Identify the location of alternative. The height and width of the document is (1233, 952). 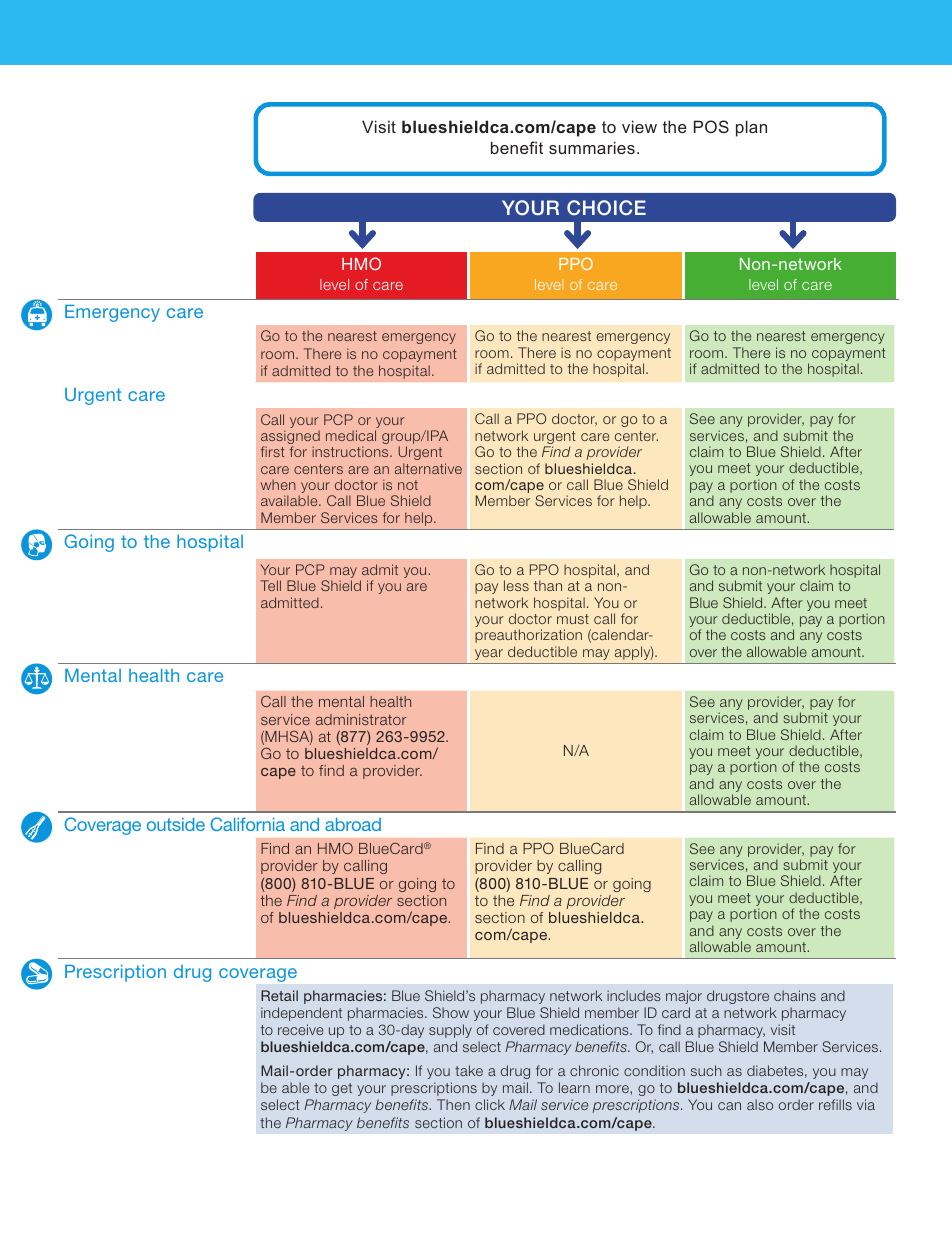
(428, 468).
